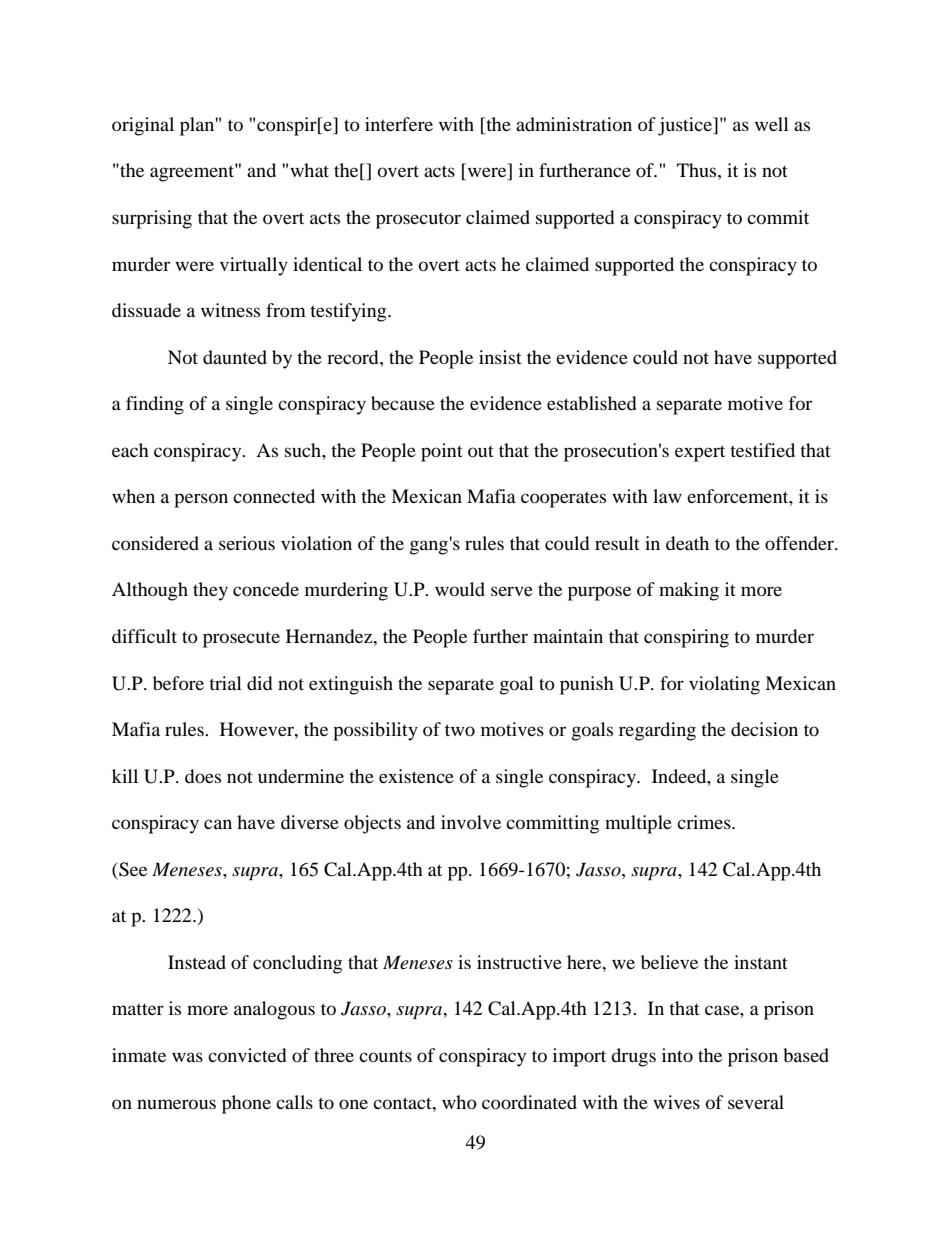 This screenshot has height=1233, width=952. I want to click on was, so click(187, 1057).
